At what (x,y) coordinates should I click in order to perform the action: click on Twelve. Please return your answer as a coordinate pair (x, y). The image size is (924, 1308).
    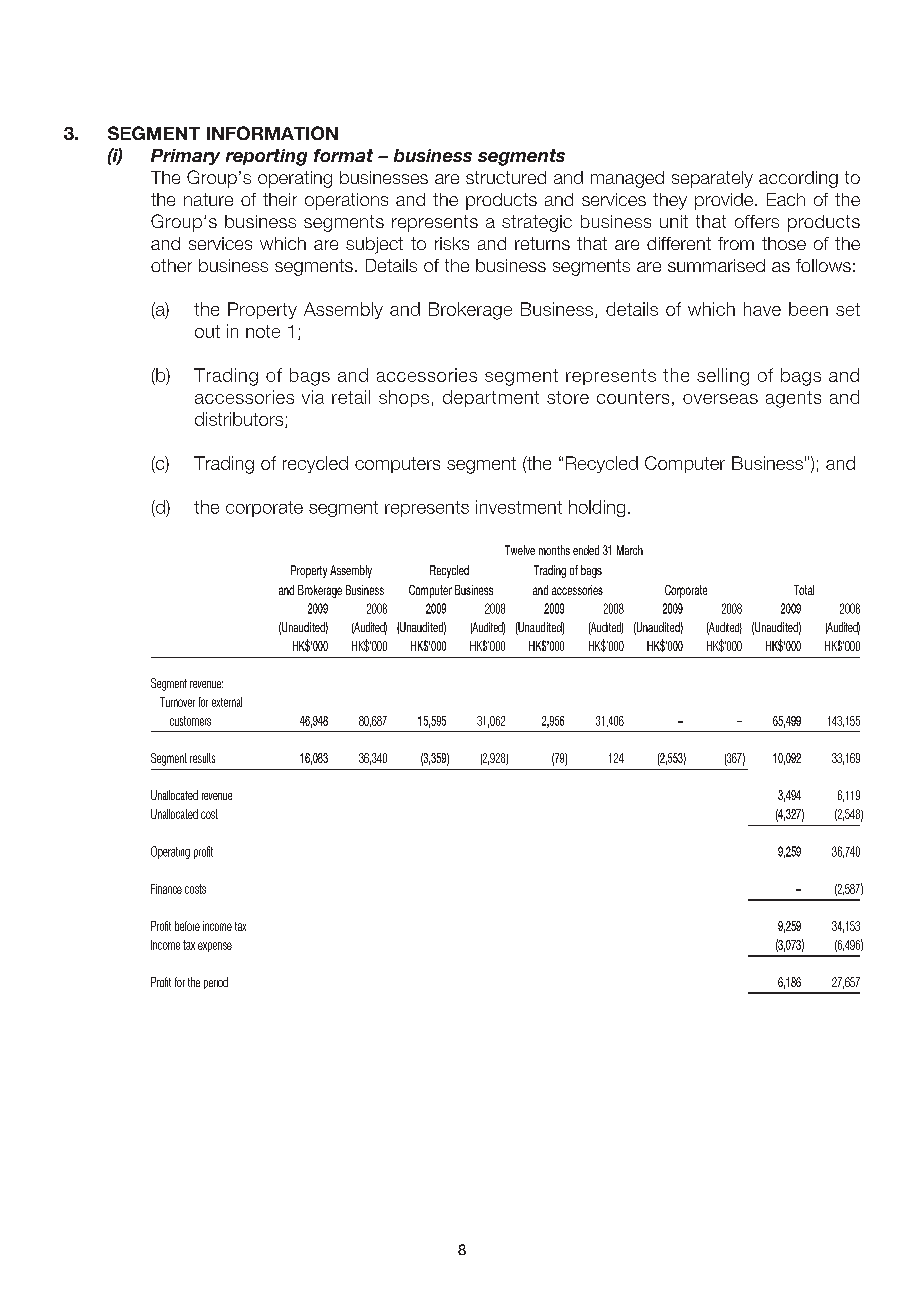
    Looking at the image, I should click on (520, 550).
